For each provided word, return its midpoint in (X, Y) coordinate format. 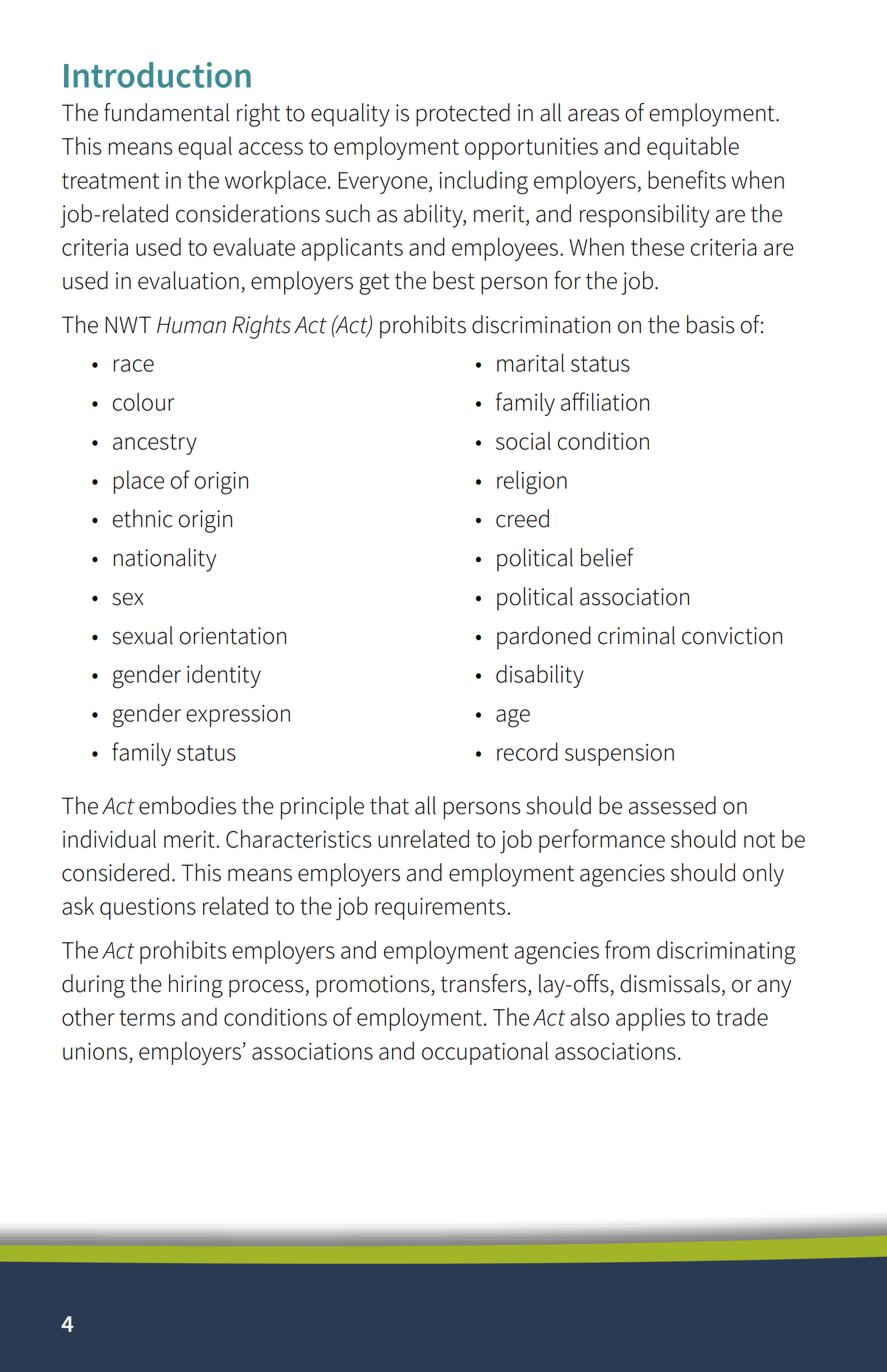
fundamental (166, 112)
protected (463, 115)
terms (147, 1018)
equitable (693, 148)
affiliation (605, 401)
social (523, 441)
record (527, 751)
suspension (619, 755)
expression (238, 716)
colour (144, 401)
